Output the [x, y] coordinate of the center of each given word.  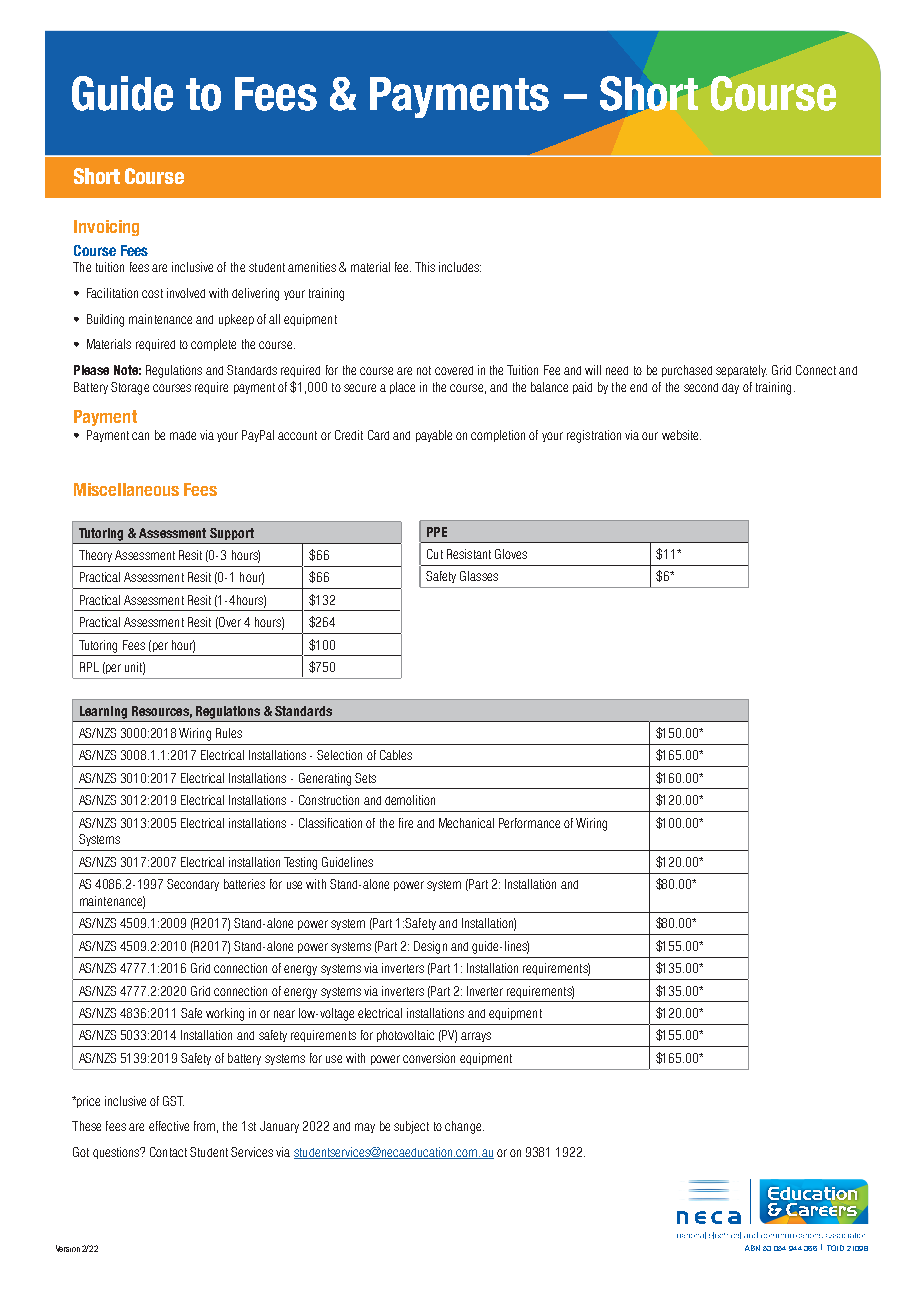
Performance [529, 823]
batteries [244, 884]
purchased [687, 371]
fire [406, 823]
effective [169, 1126]
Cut [435, 554]
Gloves [511, 554]
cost [152, 293]
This [425, 267]
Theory [95, 556]
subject [411, 1127]
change [464, 1127]
